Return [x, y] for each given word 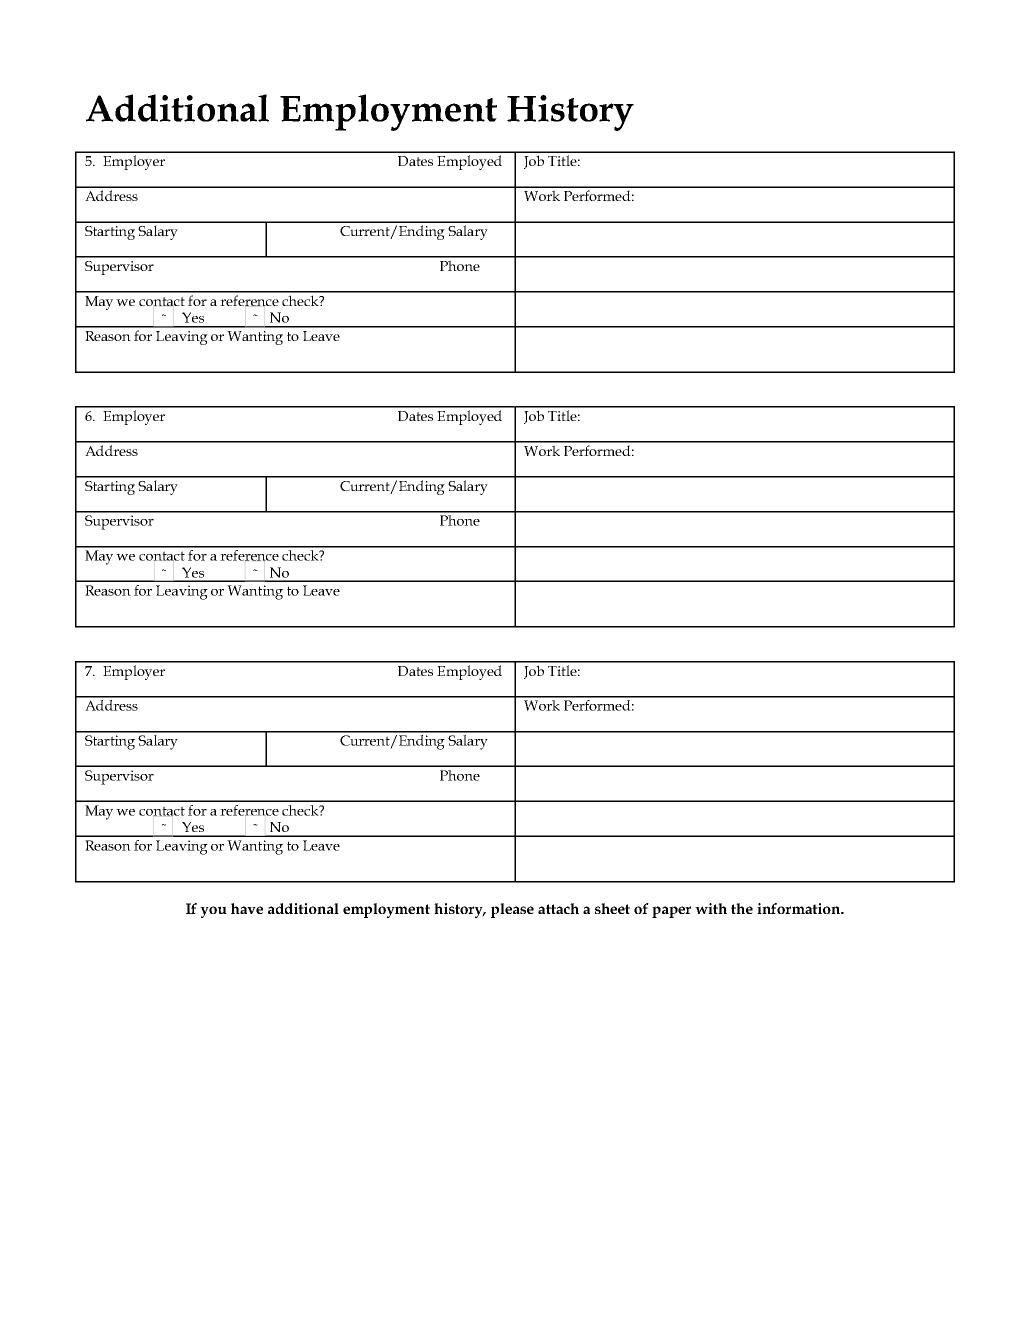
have [247, 908]
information [800, 908]
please [512, 910]
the [742, 908]
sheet [612, 908]
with [711, 908]
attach [558, 908]
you [213, 912]
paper [671, 912]
